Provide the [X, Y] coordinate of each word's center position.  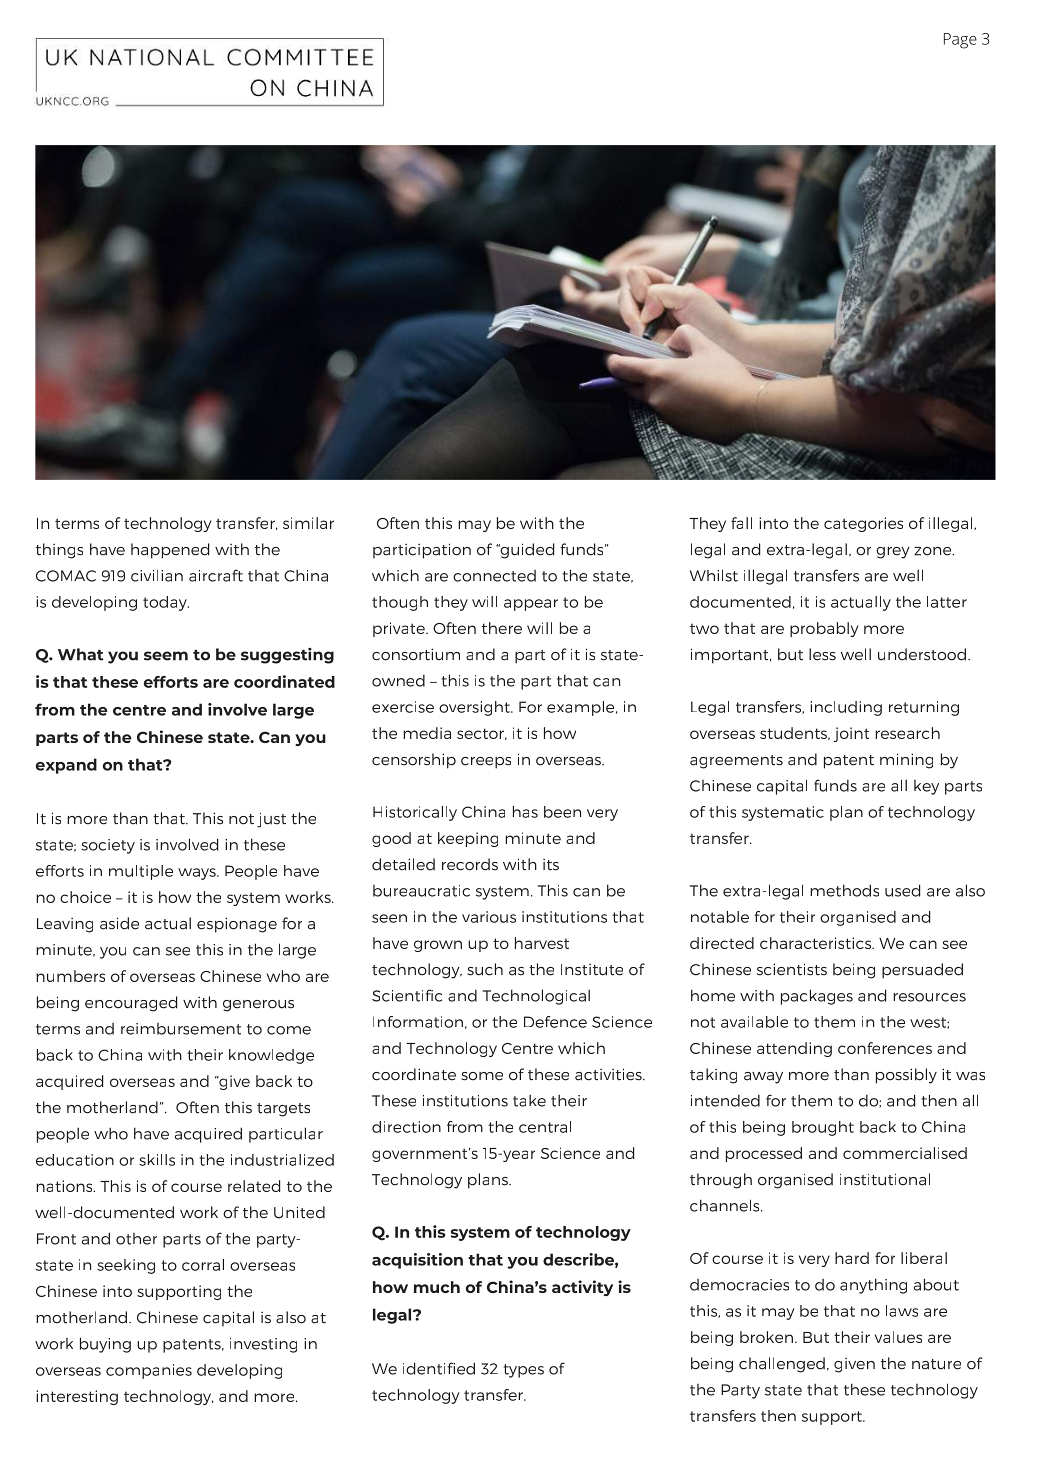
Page [960, 41]
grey [893, 553]
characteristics [817, 943]
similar [308, 523]
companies [149, 1371]
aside [119, 923]
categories [863, 524]
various [489, 917]
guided [526, 551]
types [523, 1371]
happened [170, 551]
